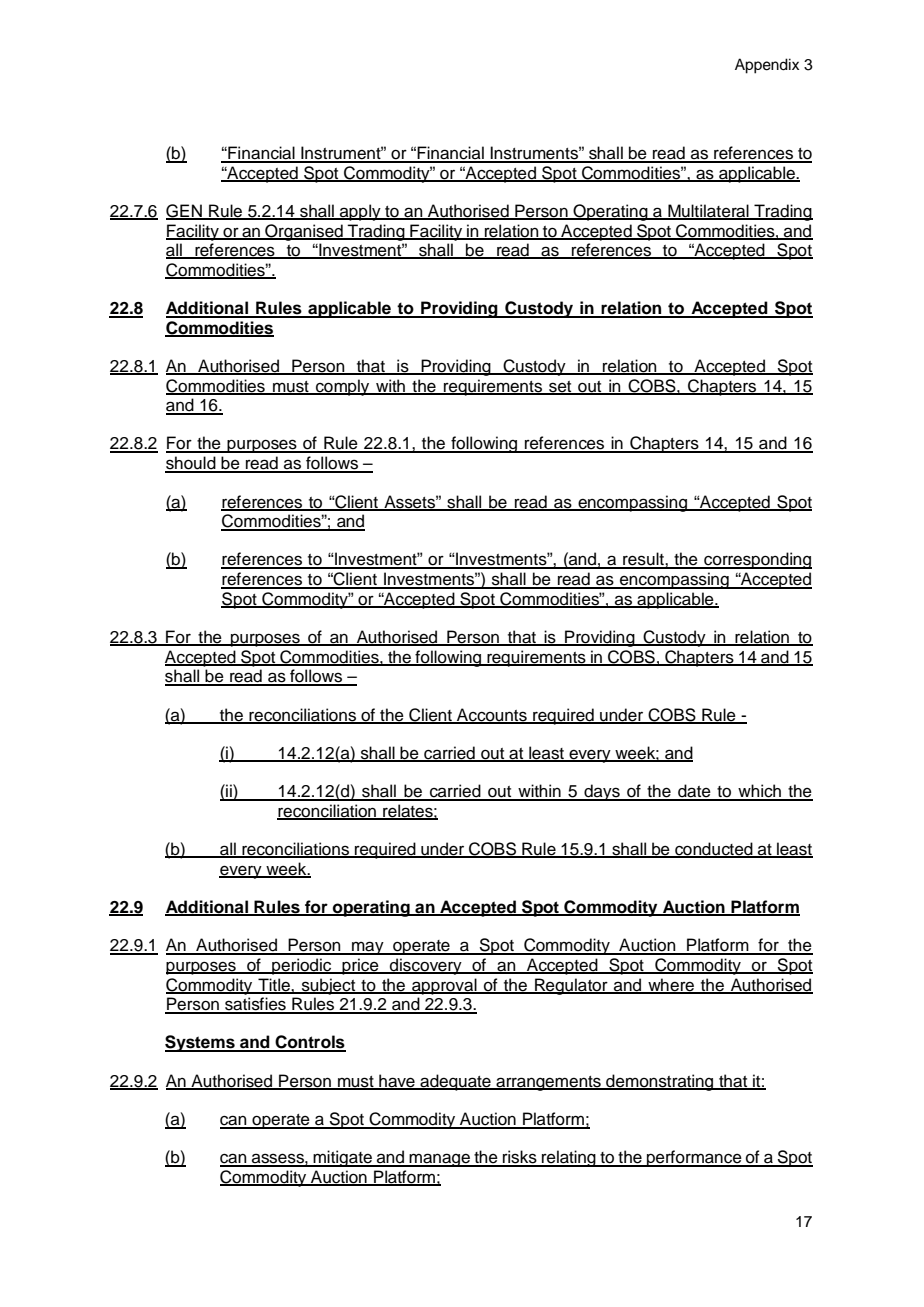  Describe the element at coordinates (360, 212) in the screenshot. I see `apply` at that location.
